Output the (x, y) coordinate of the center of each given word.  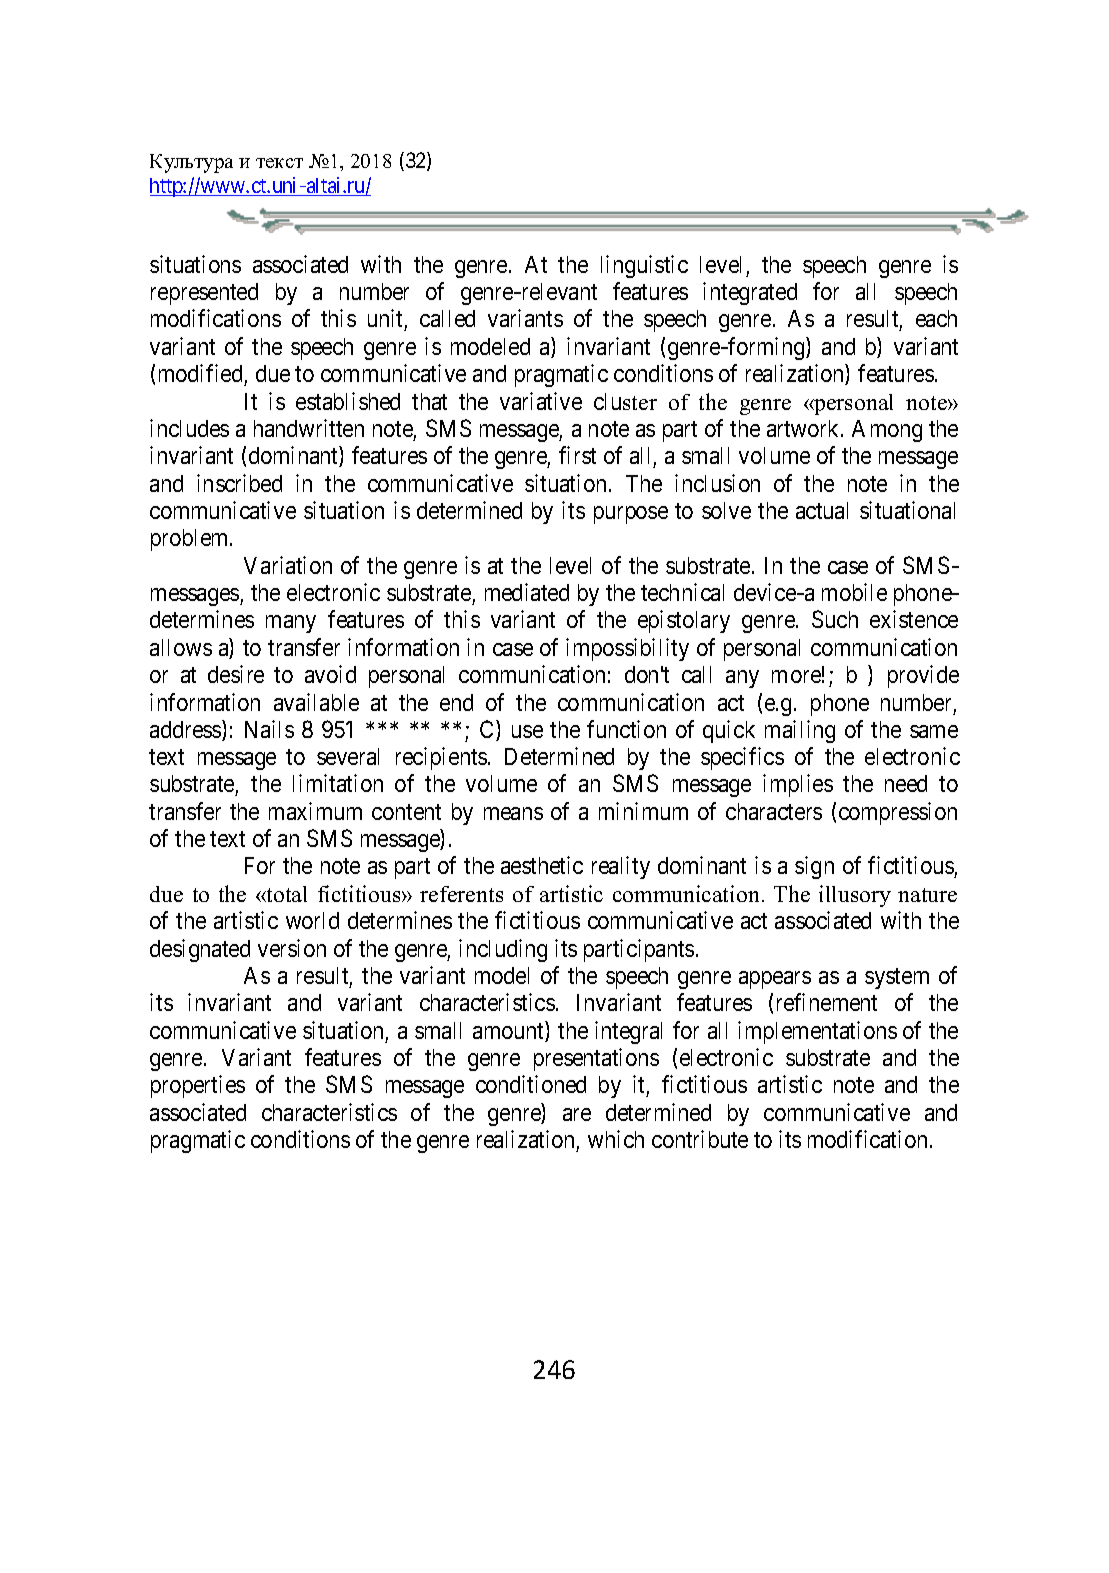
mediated (527, 592)
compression (898, 813)
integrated (750, 293)
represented (204, 294)
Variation (288, 565)
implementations (817, 1032)
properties (198, 1086)
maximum (315, 811)
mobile (854, 592)
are (577, 1114)
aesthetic (542, 865)
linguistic (644, 266)
